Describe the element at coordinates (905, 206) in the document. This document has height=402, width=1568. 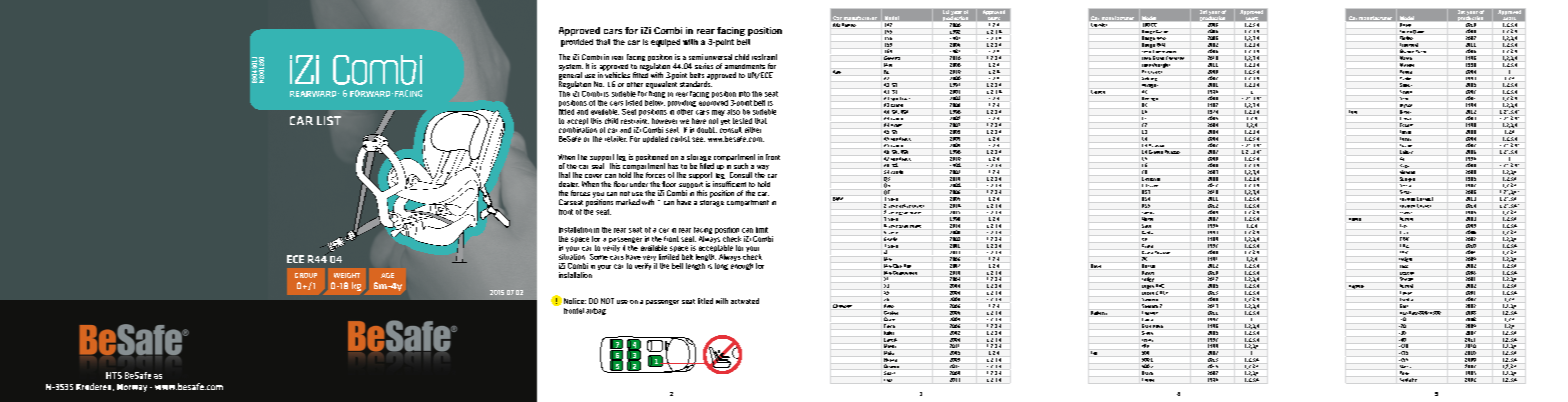
I see `active` at that location.
